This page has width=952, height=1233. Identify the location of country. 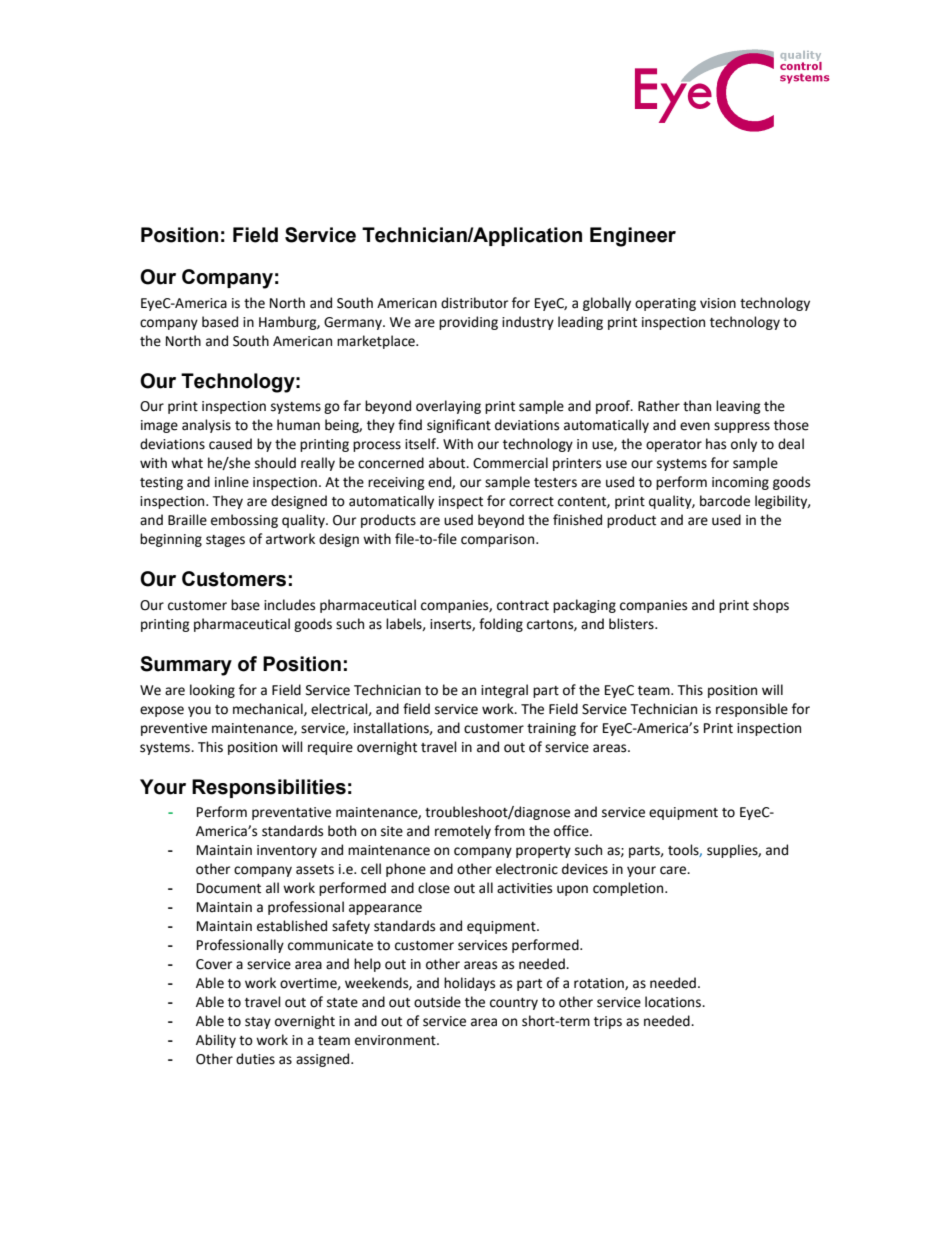
(514, 1004).
